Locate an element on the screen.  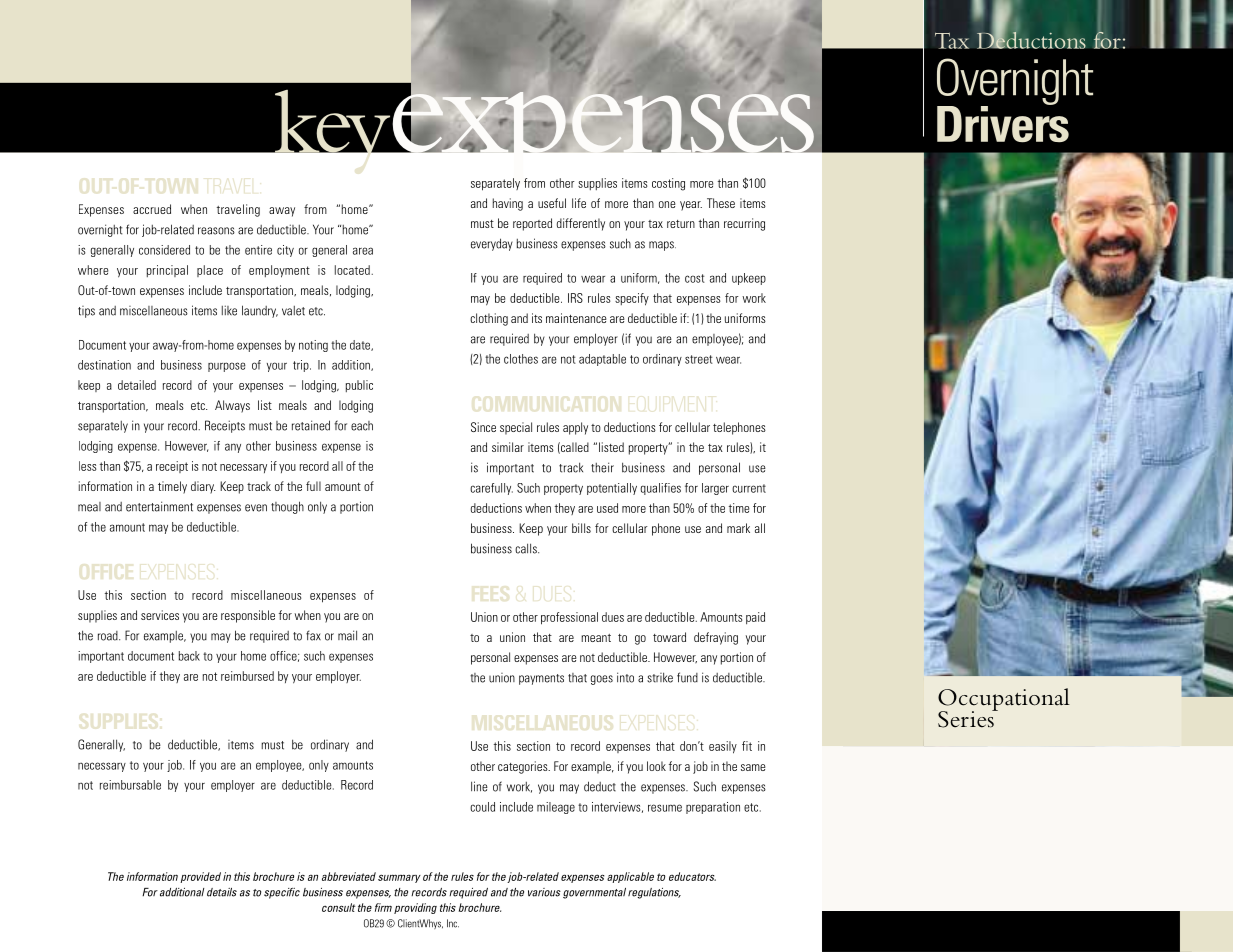
IRS is located at coordinates (575, 298).
